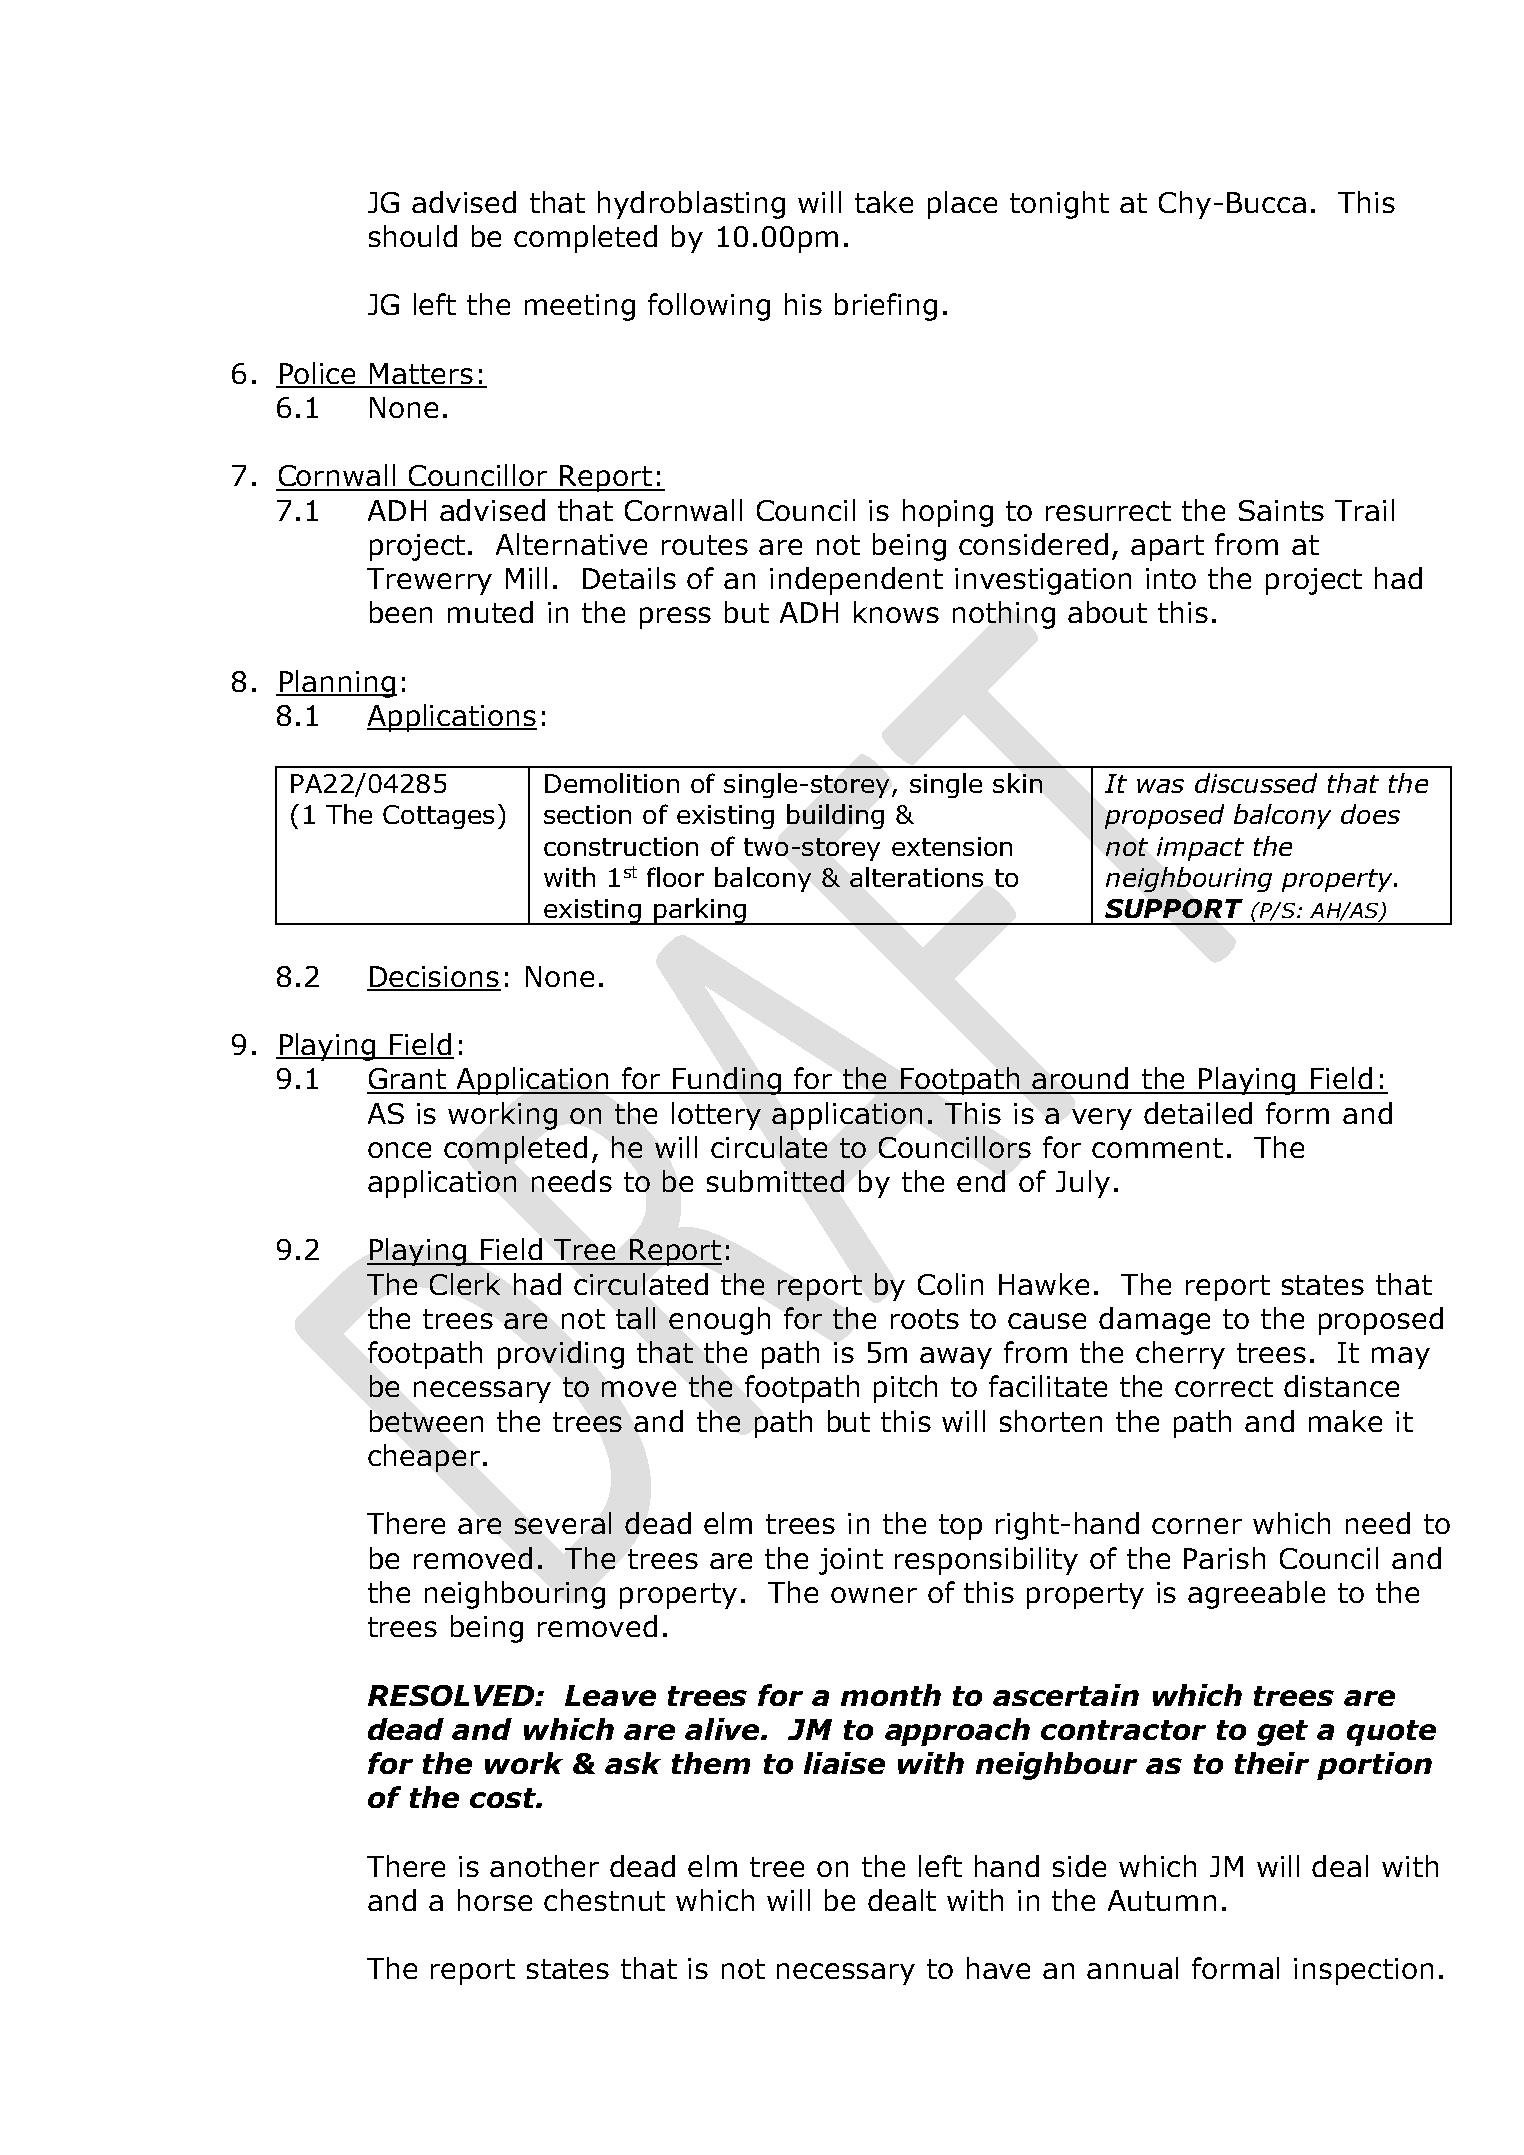  I want to click on building, so click(835, 816).
